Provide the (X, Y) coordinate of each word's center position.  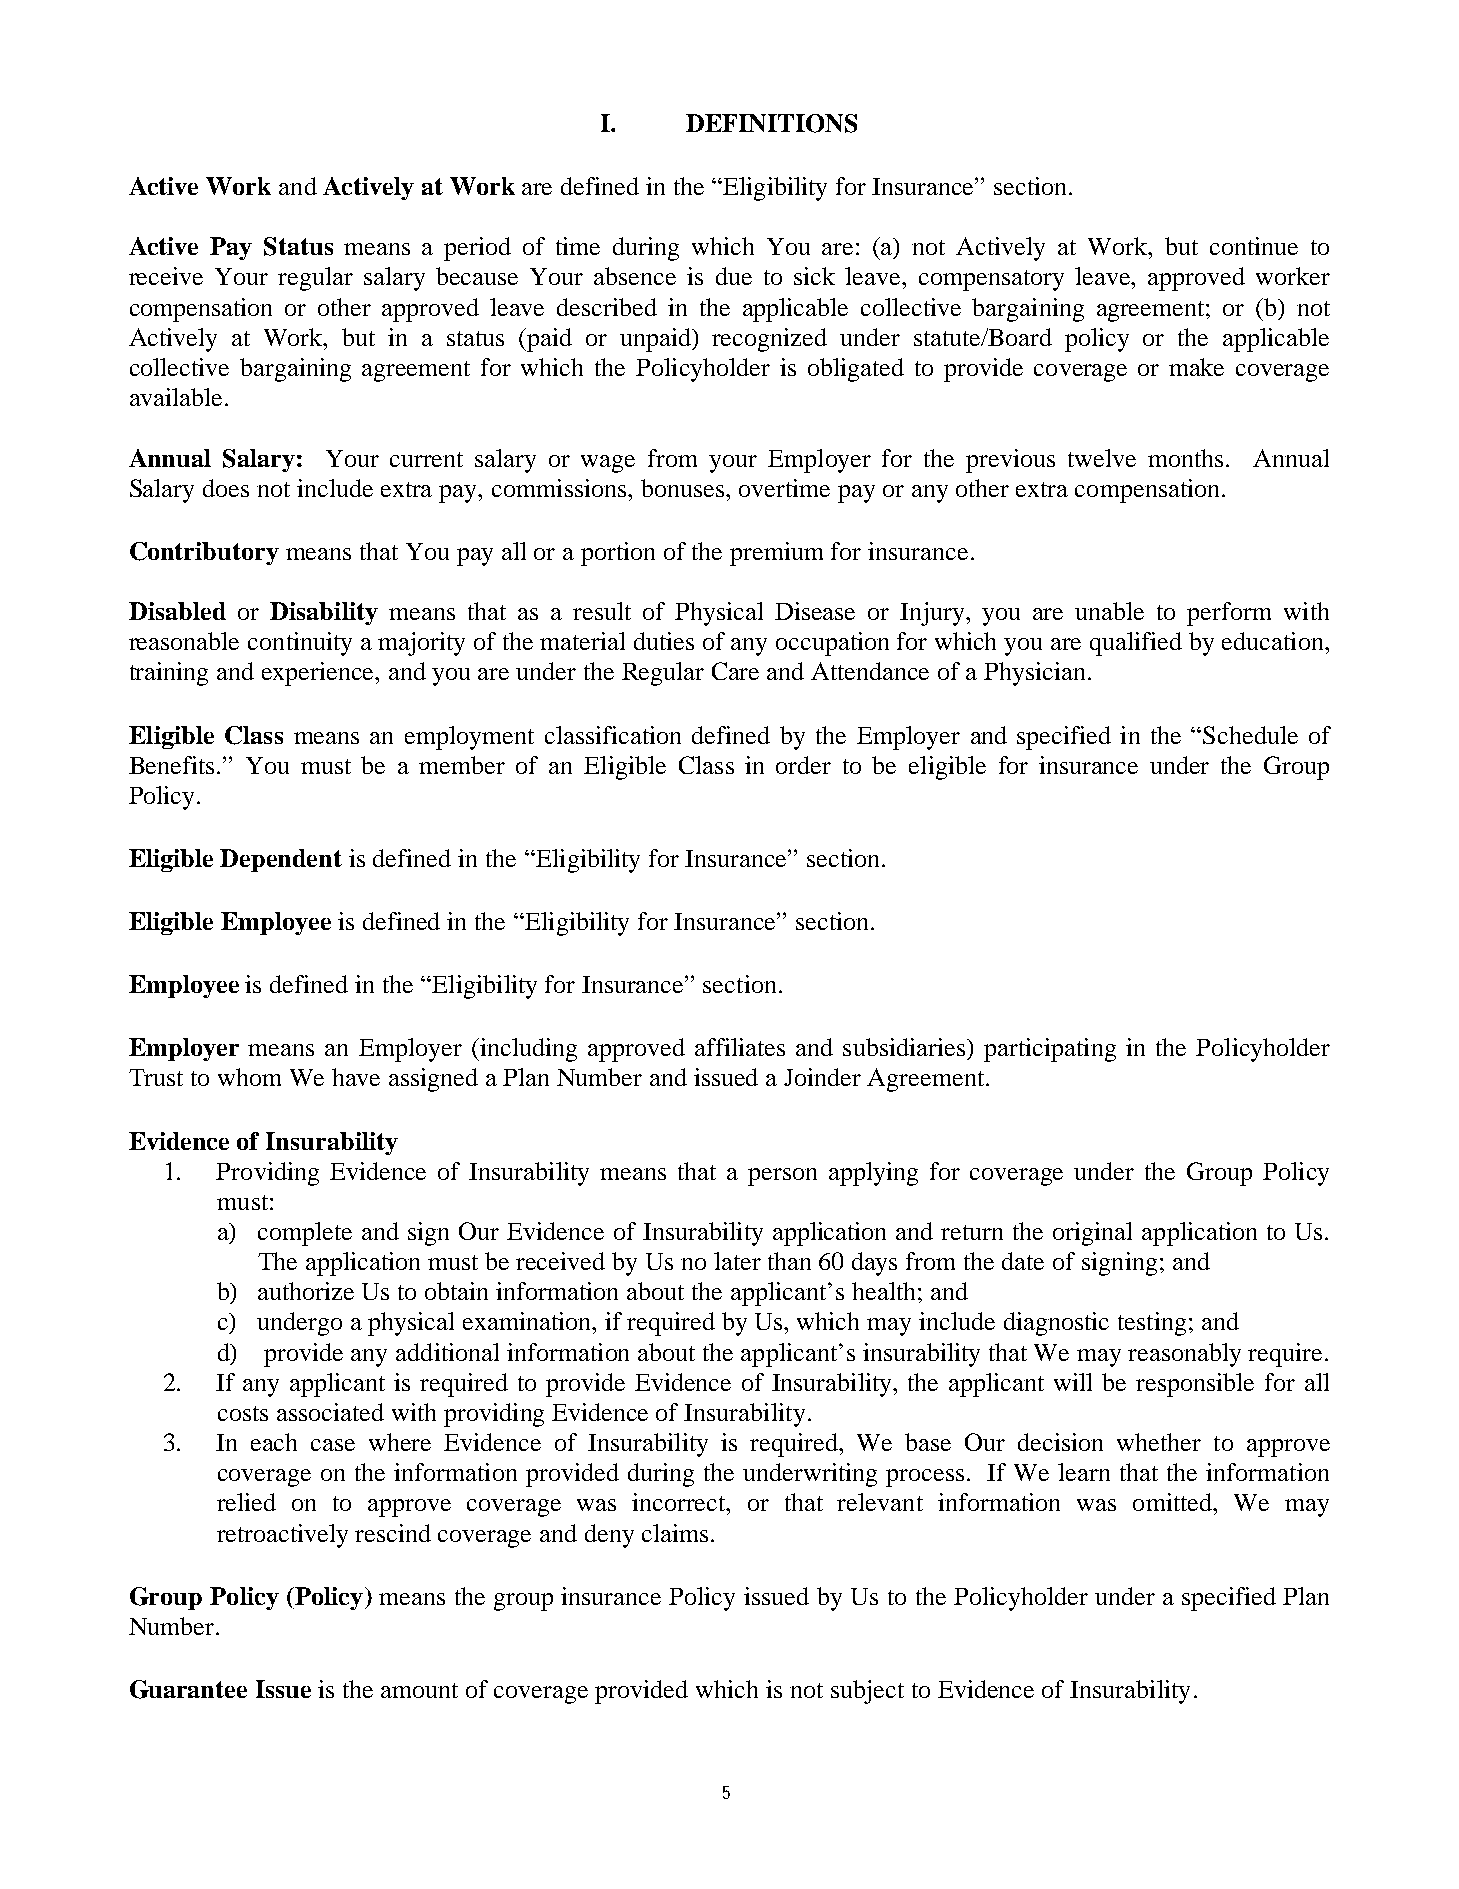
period (477, 249)
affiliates (740, 1047)
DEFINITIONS (771, 123)
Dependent (281, 860)
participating (1050, 1050)
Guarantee (188, 1689)
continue (1254, 246)
